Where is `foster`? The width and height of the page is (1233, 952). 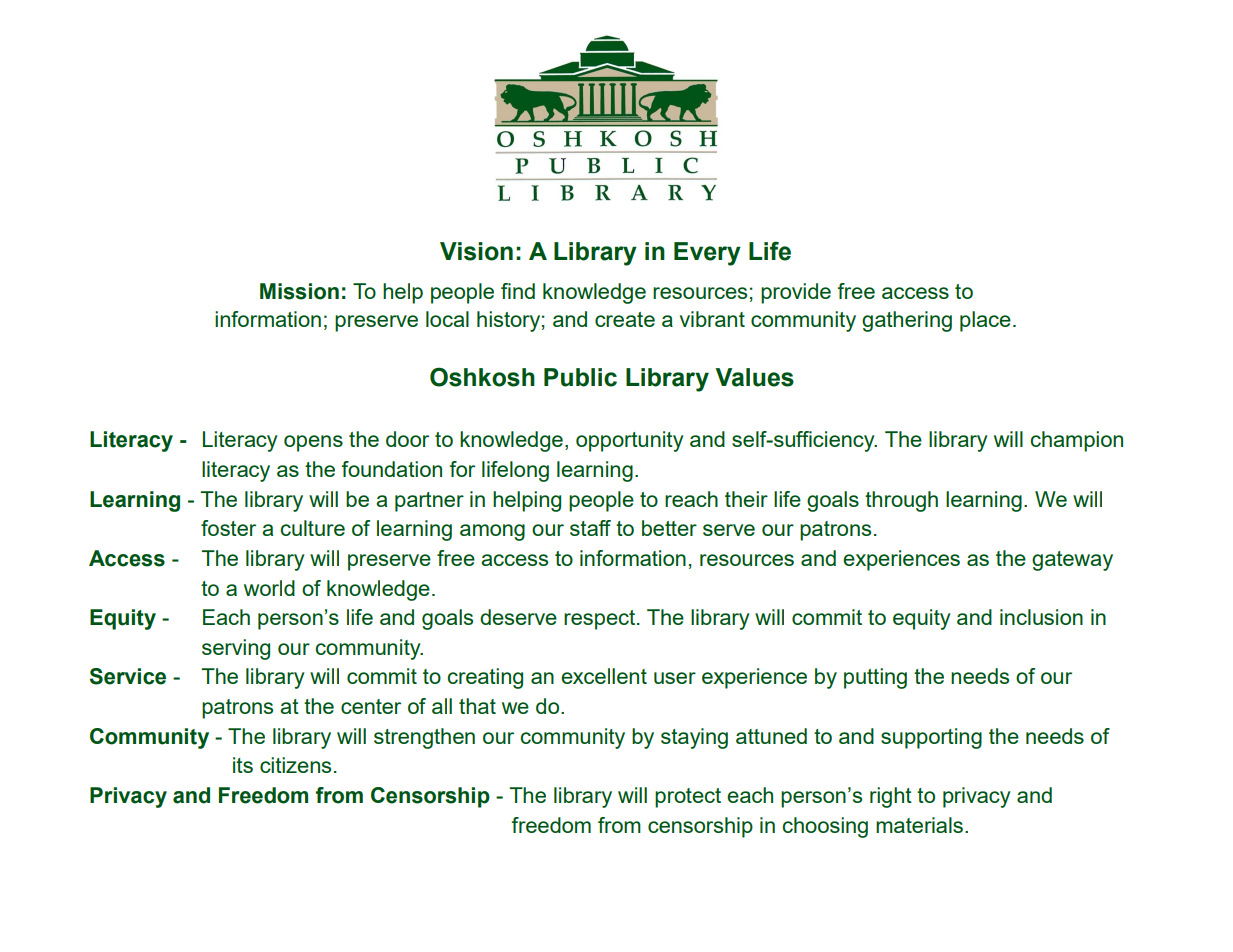 foster is located at coordinates (228, 528).
